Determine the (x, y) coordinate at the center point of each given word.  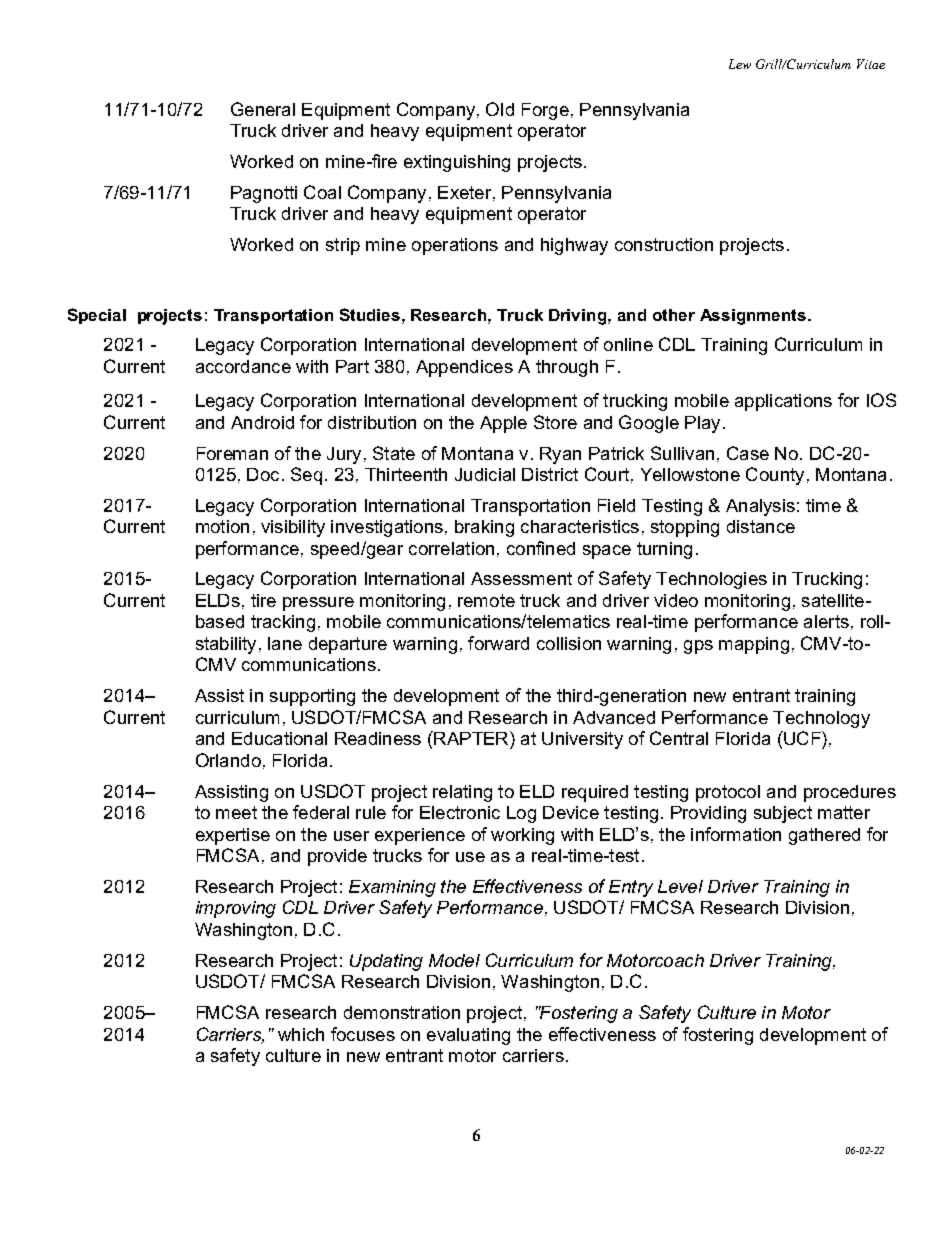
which (301, 1034)
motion (222, 526)
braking (484, 528)
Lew (740, 64)
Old (500, 109)
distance (761, 526)
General (263, 109)
